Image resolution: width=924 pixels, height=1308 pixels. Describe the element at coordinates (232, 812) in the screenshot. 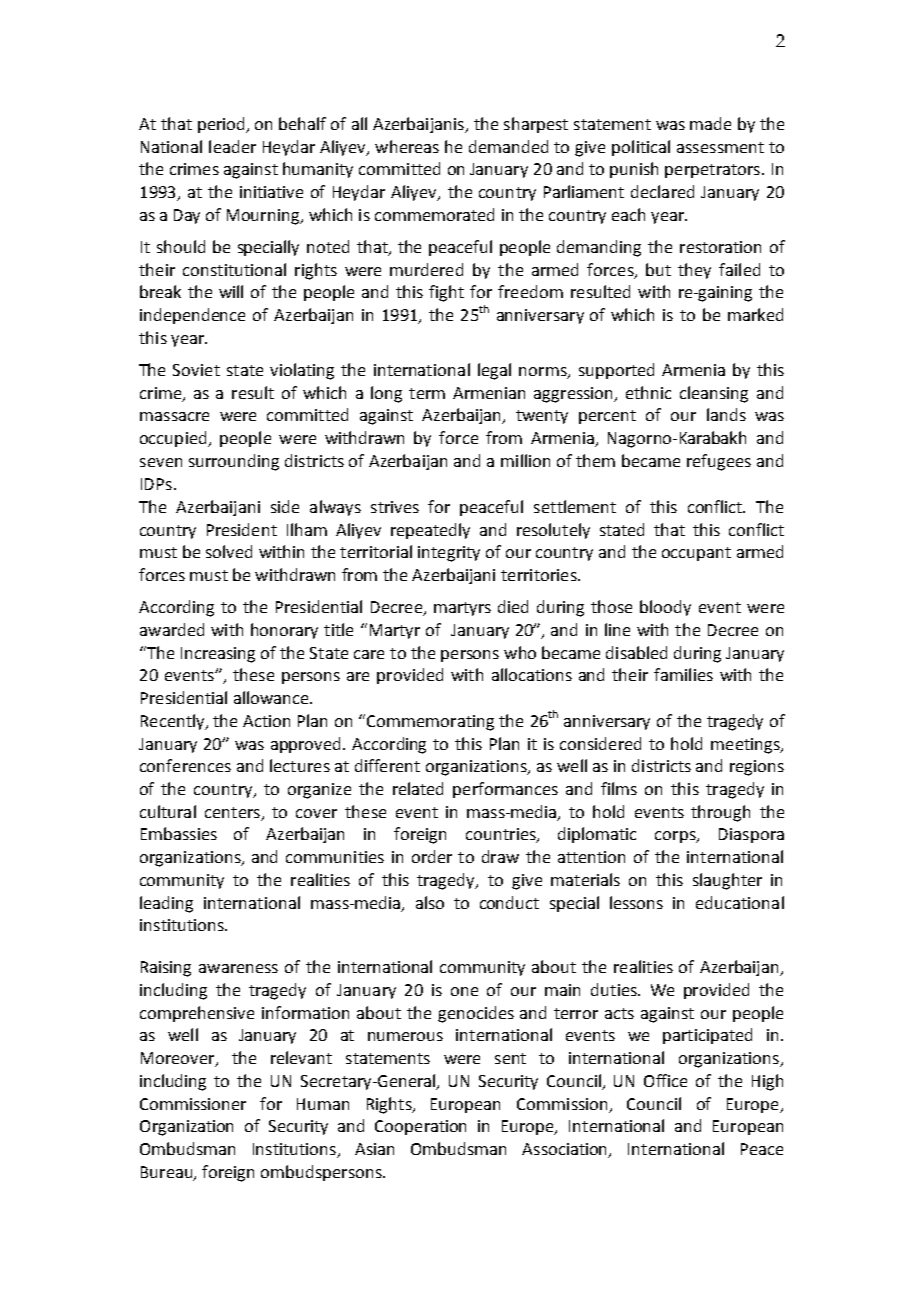

I see `centers` at that location.
